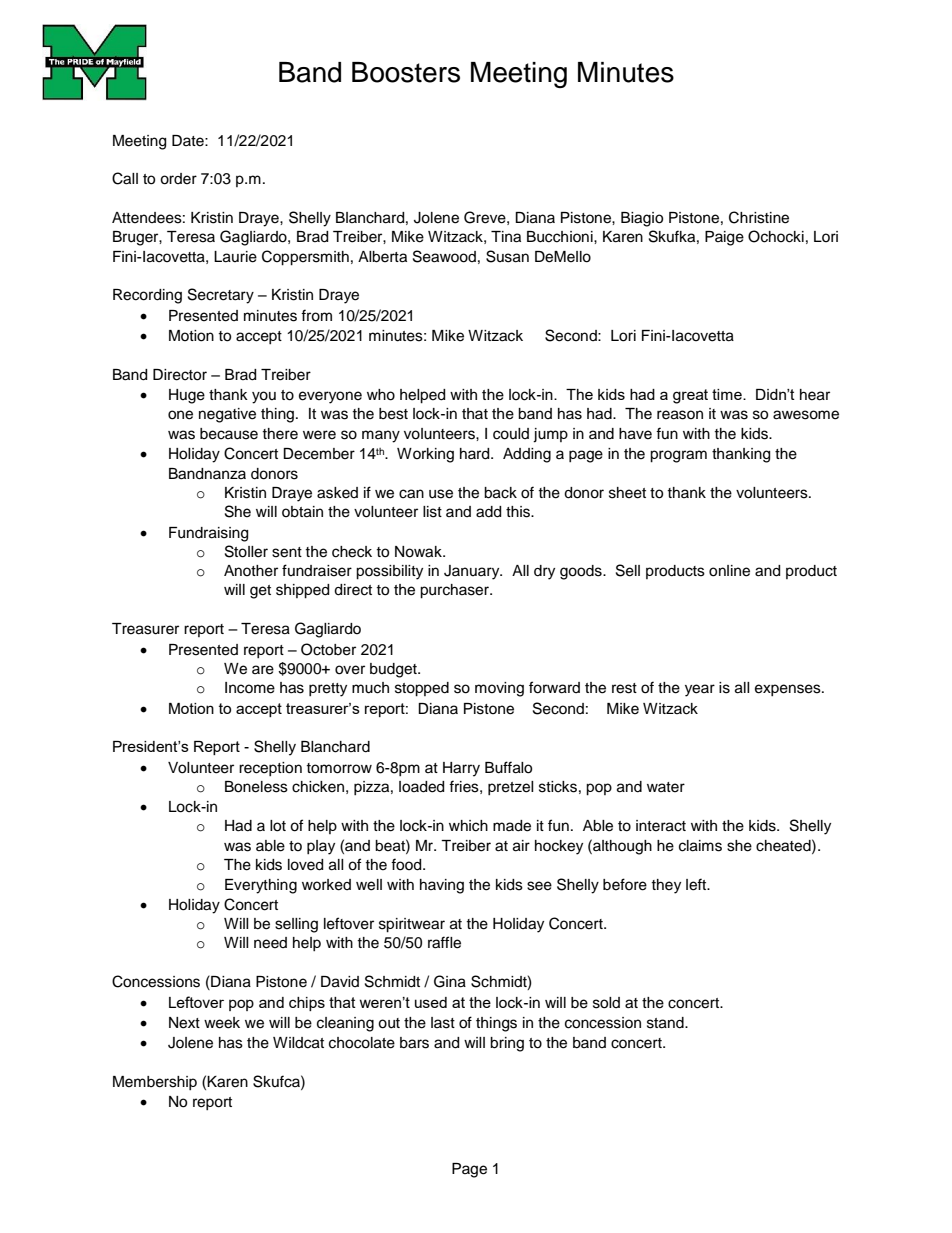 The image size is (952, 1233). Describe the element at coordinates (729, 571) in the screenshot. I see `online` at that location.
